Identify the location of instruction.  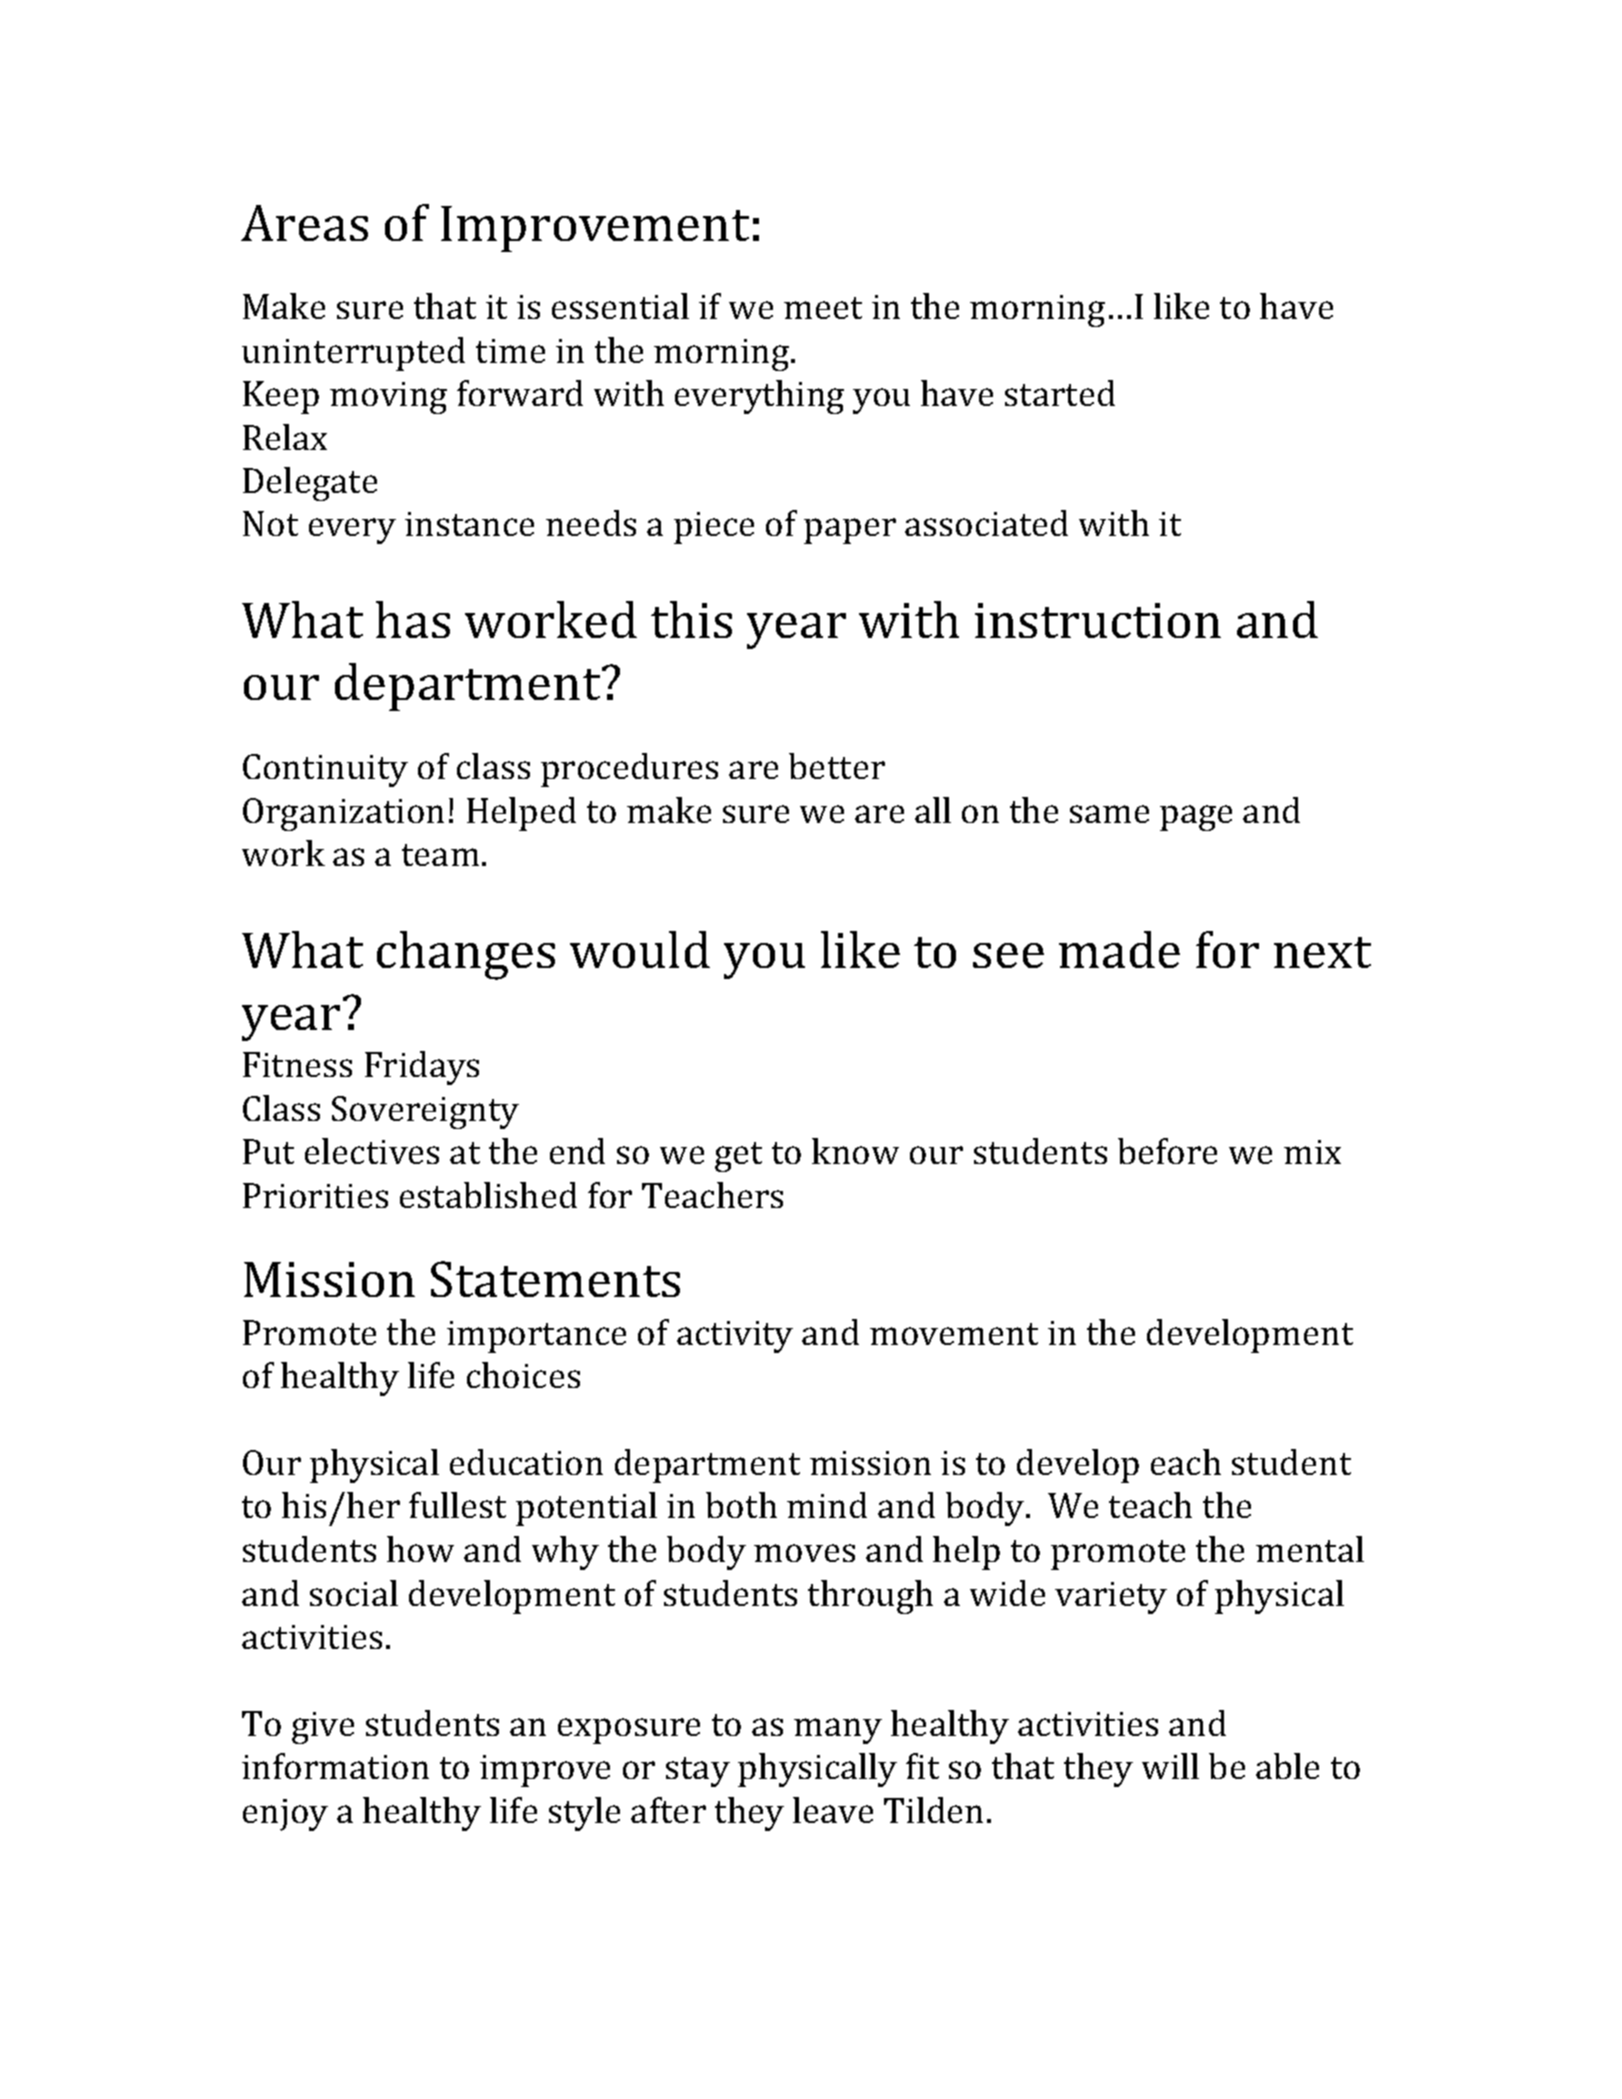
(1098, 620).
